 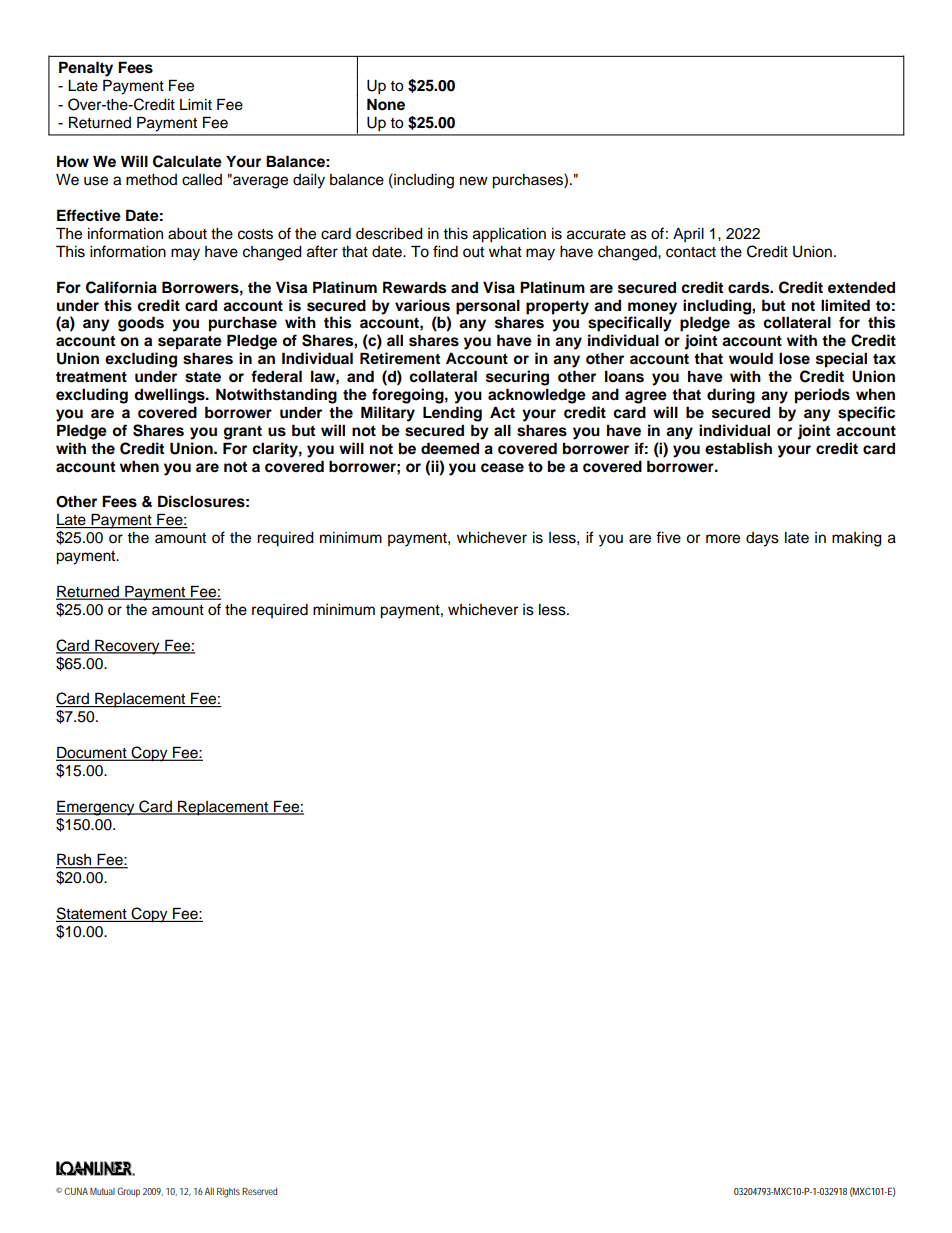 What do you see at coordinates (668, 537) in the document?
I see `five` at bounding box center [668, 537].
